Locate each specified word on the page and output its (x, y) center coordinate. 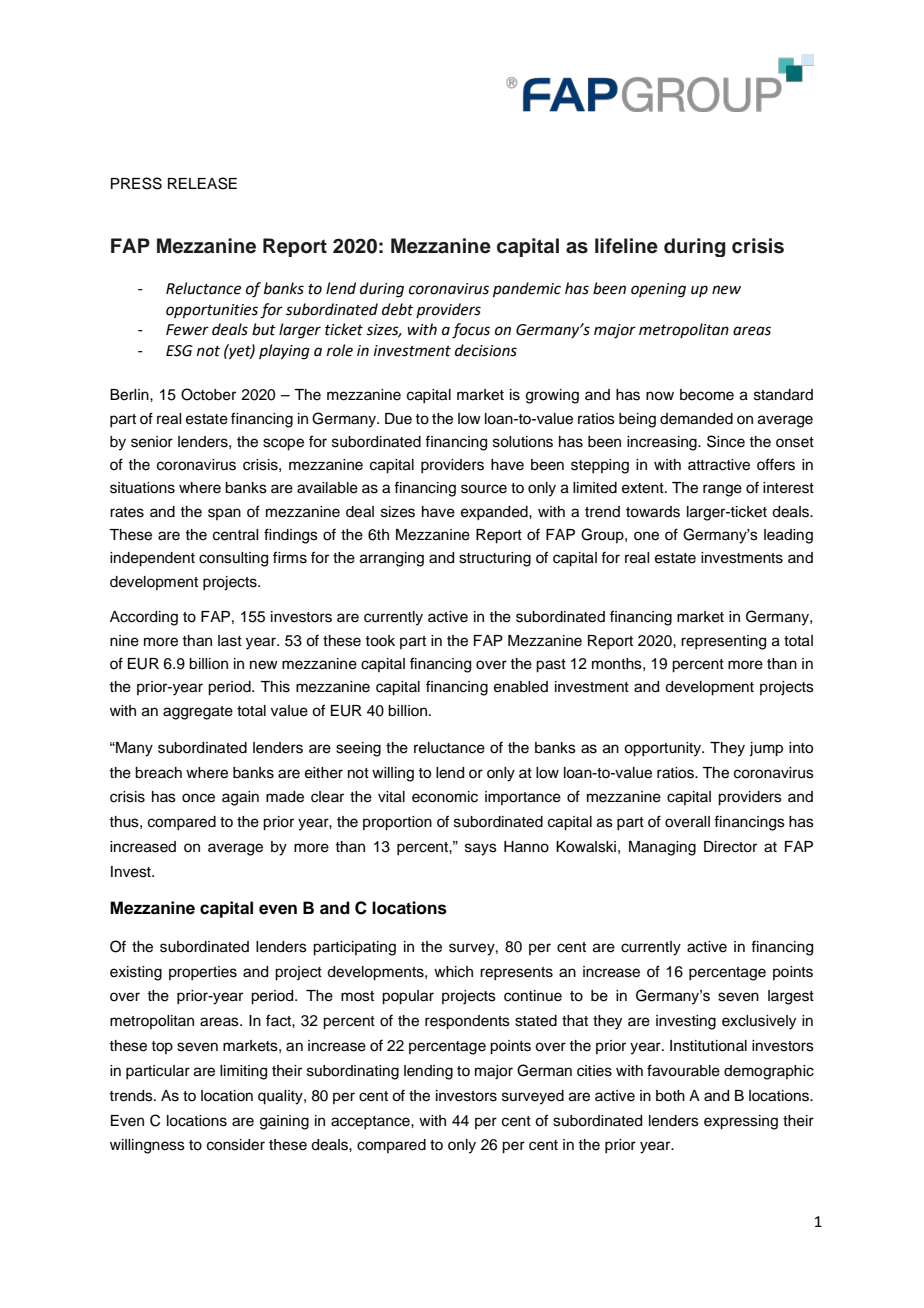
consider (236, 1145)
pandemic (527, 289)
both (670, 1096)
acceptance (371, 1122)
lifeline (626, 246)
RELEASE (202, 183)
